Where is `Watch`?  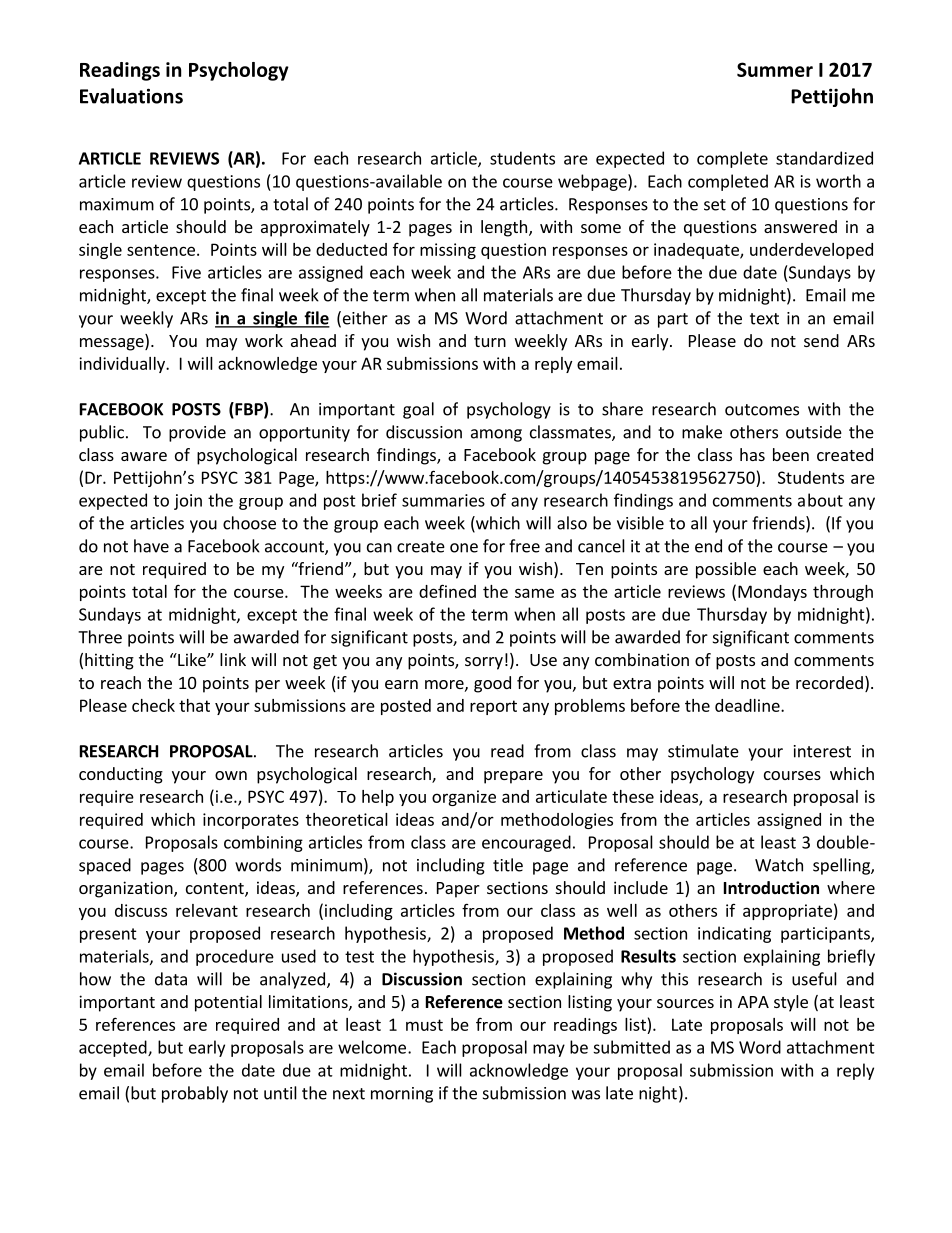
Watch is located at coordinates (779, 865).
